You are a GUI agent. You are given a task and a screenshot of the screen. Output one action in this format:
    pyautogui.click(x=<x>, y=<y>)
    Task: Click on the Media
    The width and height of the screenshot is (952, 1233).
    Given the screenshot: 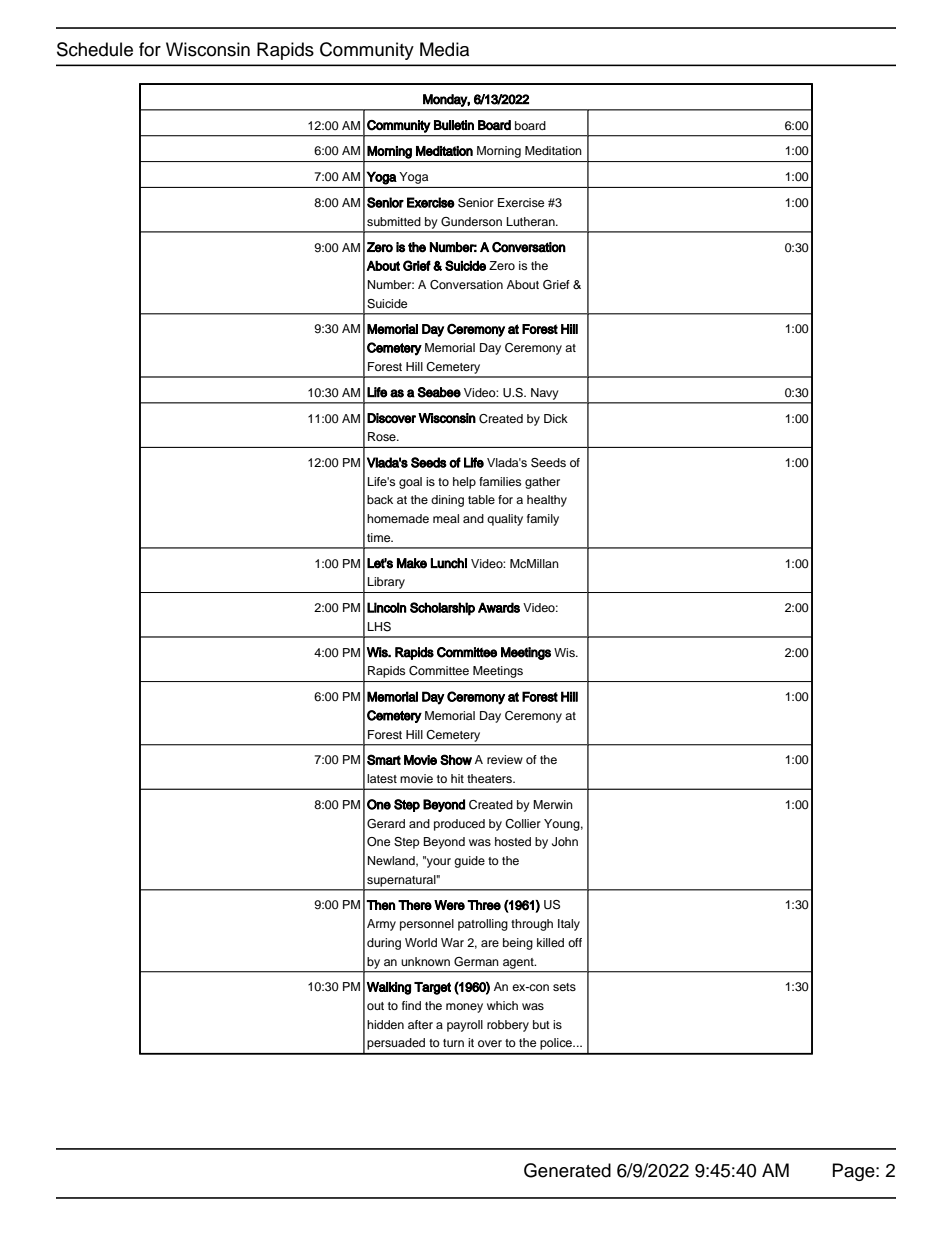 What is the action you would take?
    pyautogui.click(x=444, y=49)
